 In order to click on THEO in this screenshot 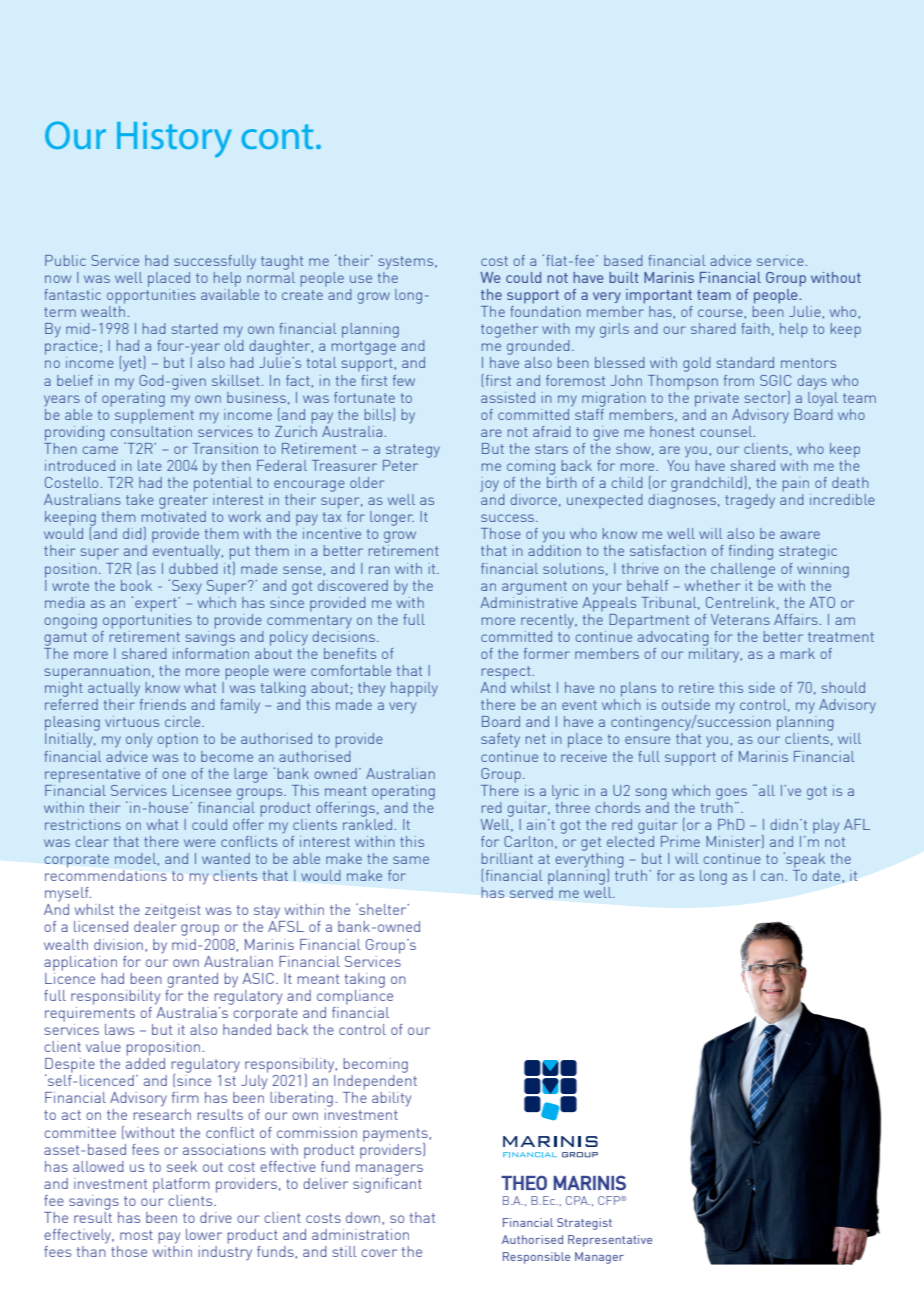, I will do `click(524, 1182)`.
